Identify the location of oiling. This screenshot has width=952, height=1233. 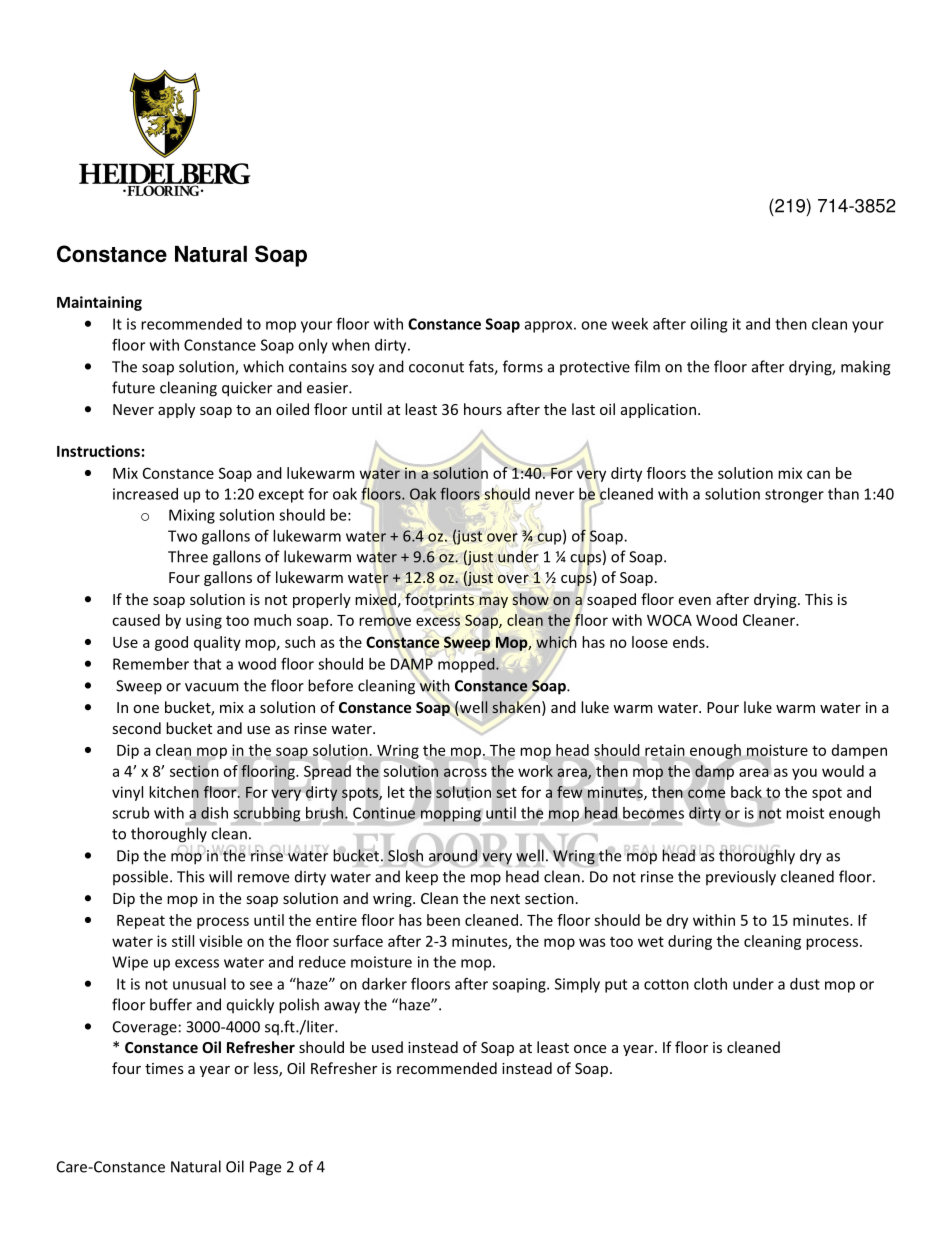
(708, 325).
